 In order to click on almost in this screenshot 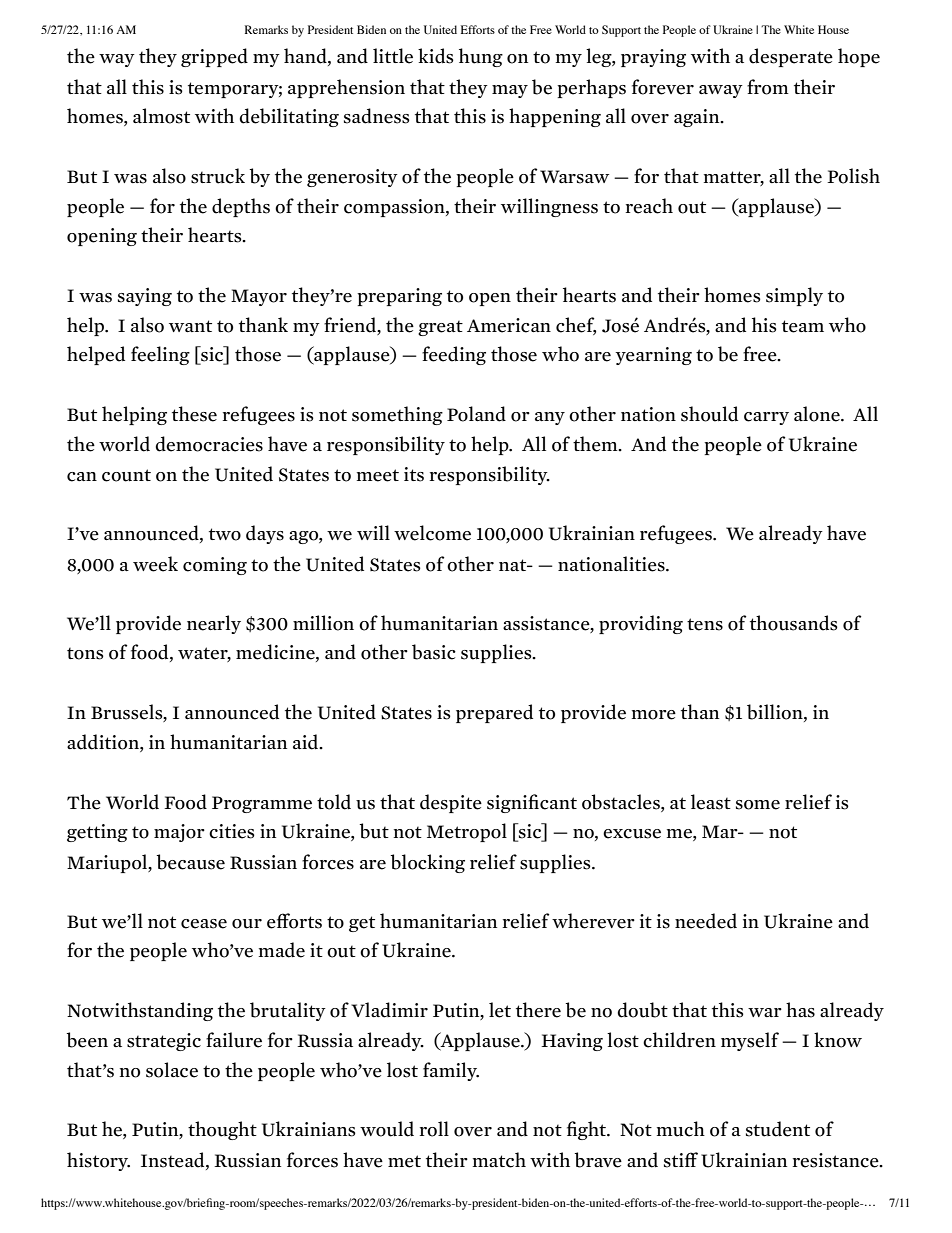, I will do `click(161, 116)`.
